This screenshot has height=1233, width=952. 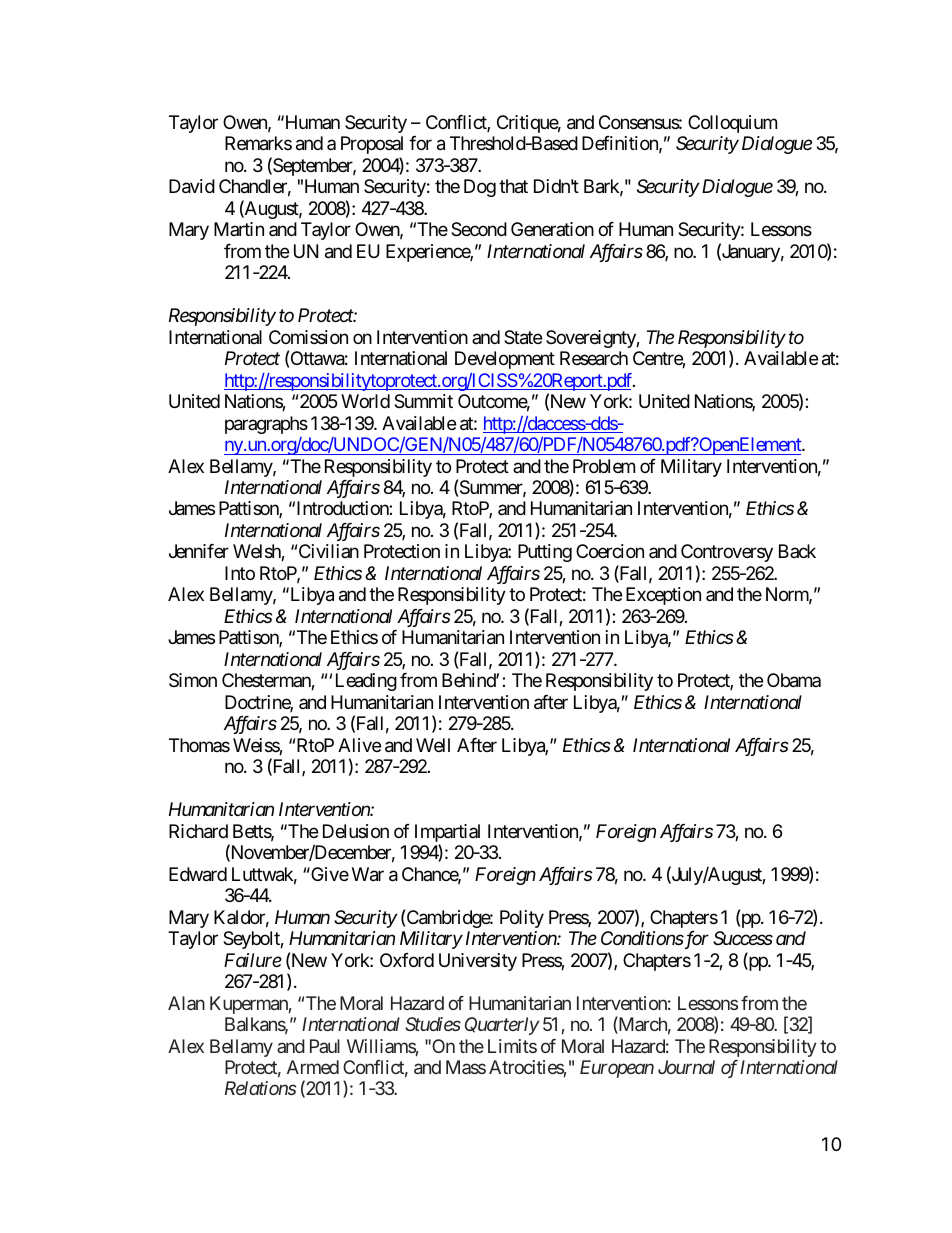 I want to click on Into, so click(x=240, y=573).
